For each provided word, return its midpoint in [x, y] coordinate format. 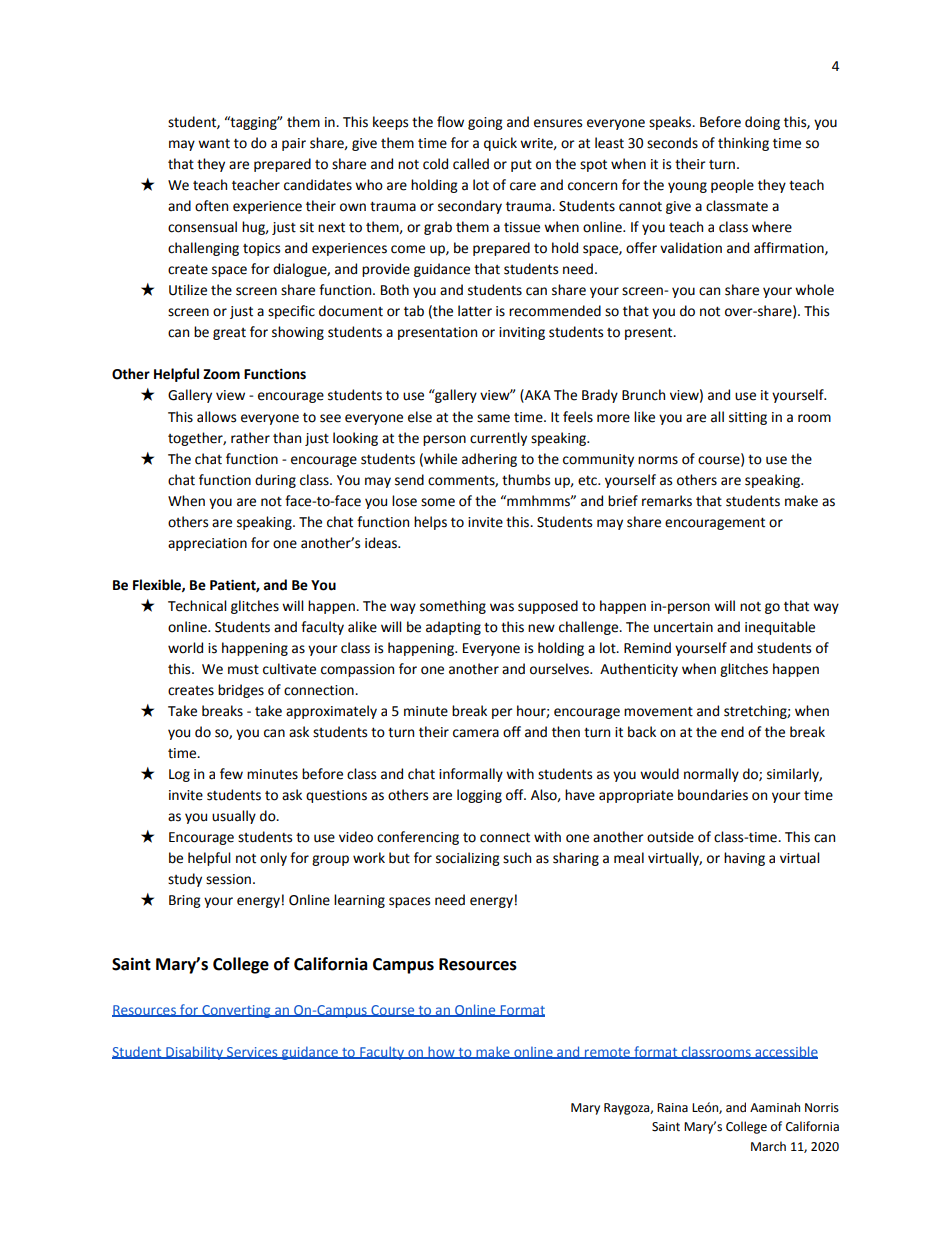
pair [294, 144]
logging [479, 796]
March [768, 1146]
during [275, 481]
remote [607, 1053]
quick [500, 144]
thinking [743, 144]
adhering [489, 460]
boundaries [713, 795]
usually [234, 817]
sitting [748, 418]
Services [252, 1053]
